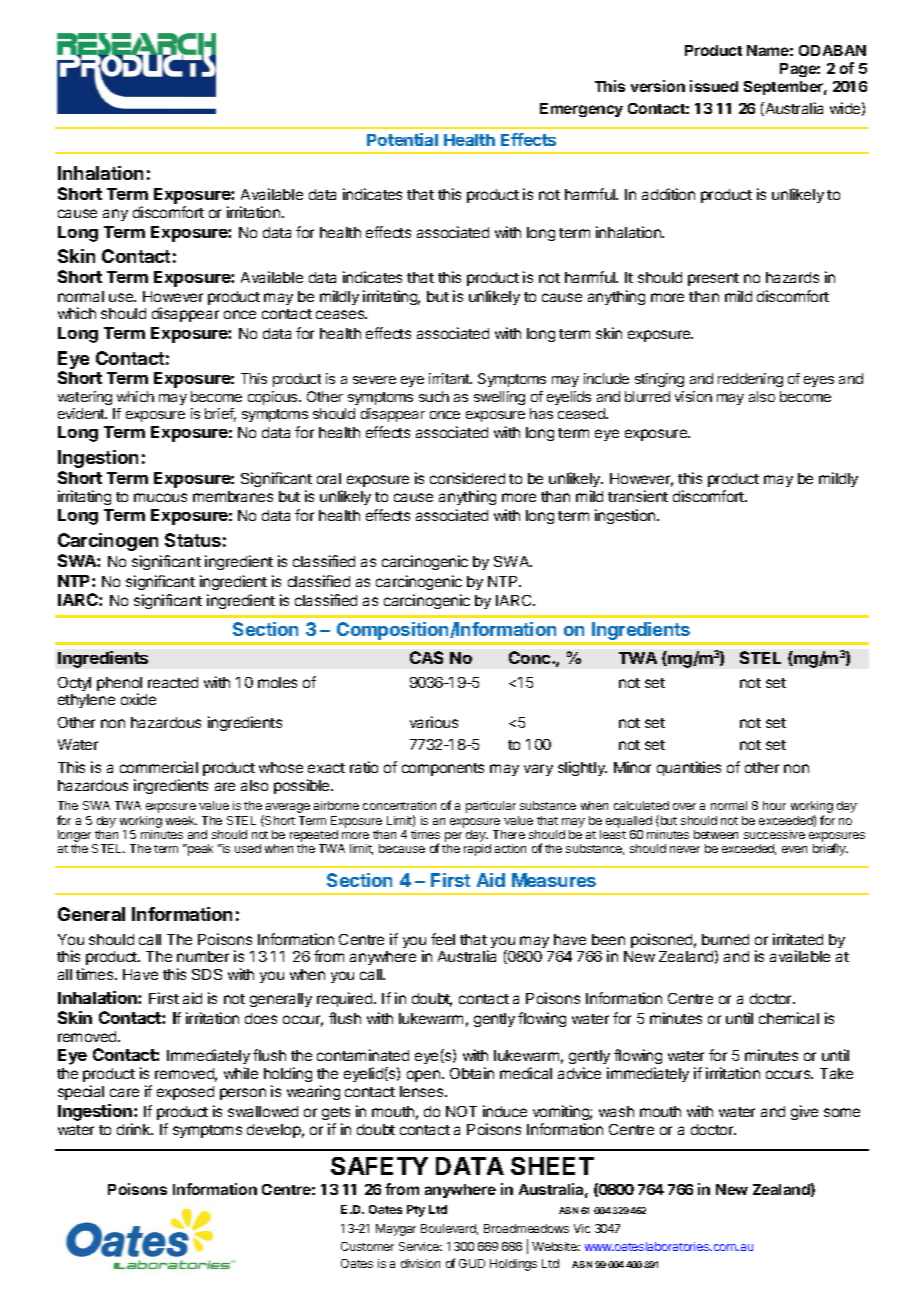  I want to click on issued, so click(714, 86).
